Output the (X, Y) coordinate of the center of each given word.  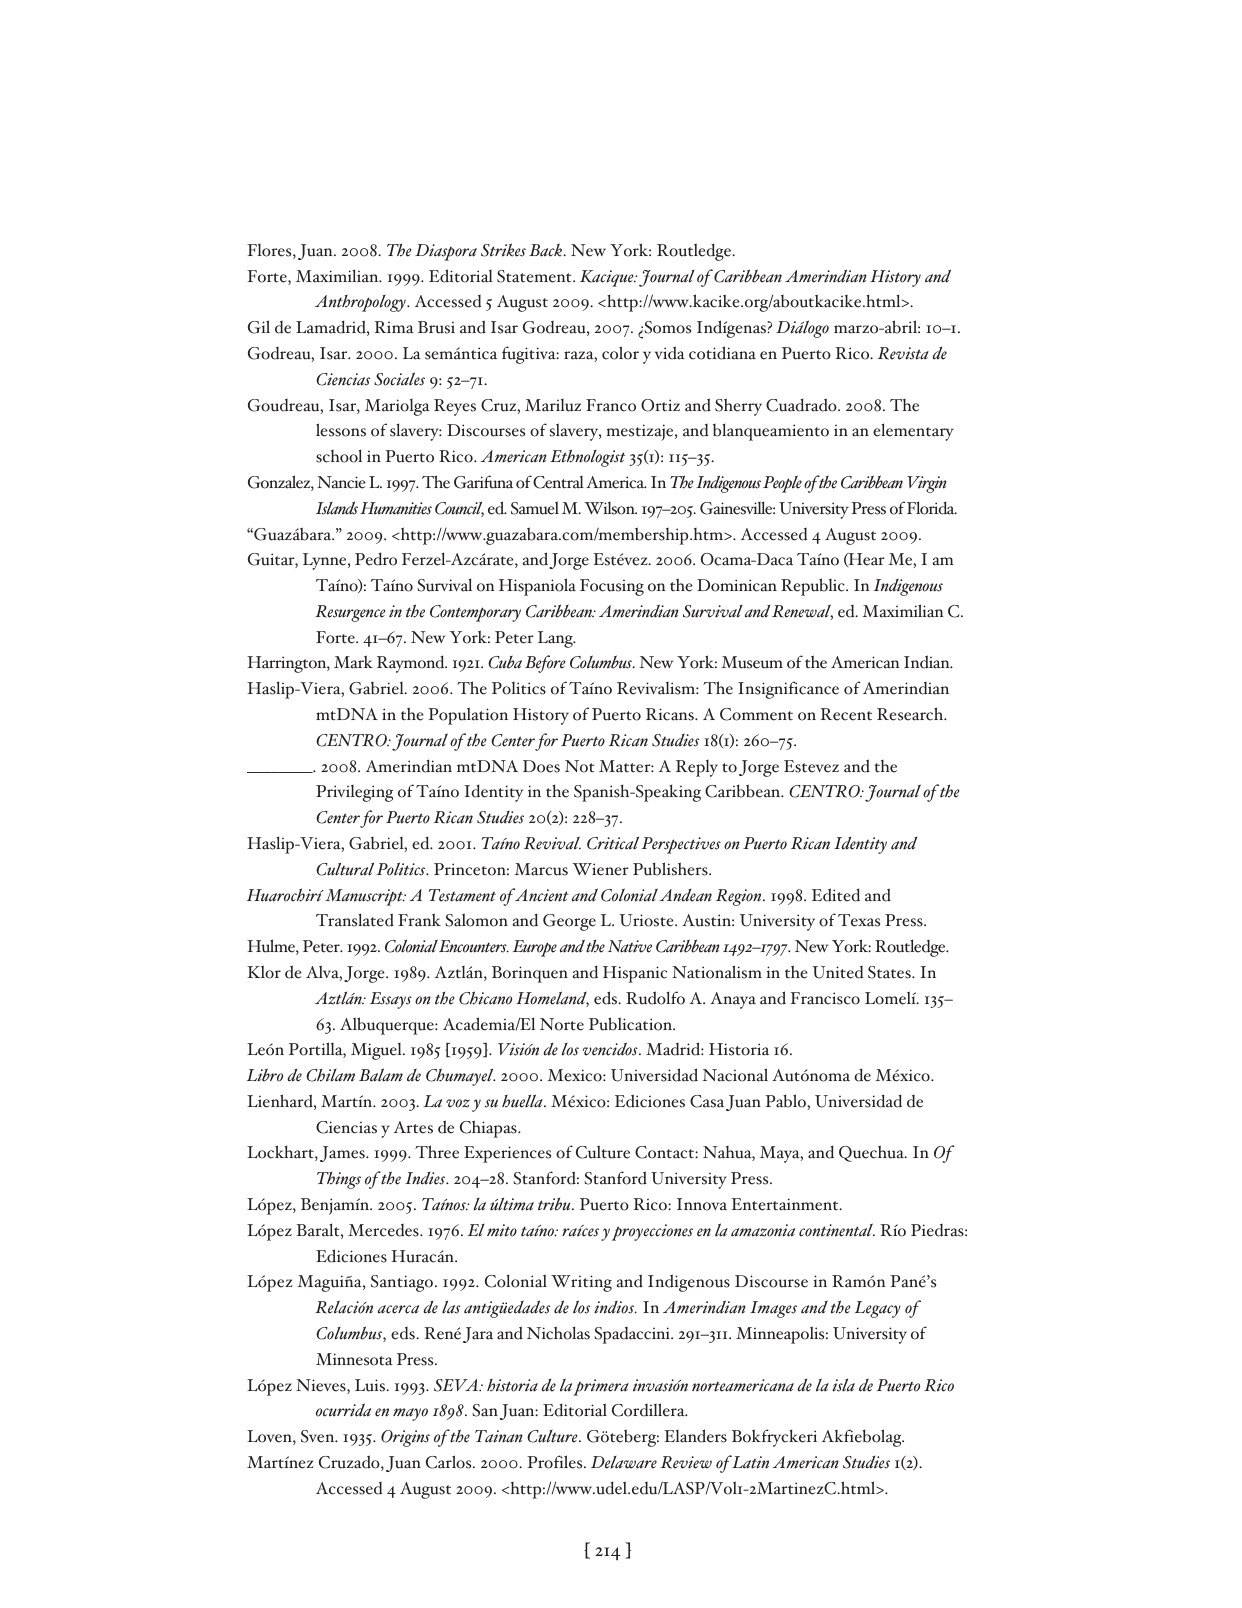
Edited (836, 895)
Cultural (345, 869)
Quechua (872, 1153)
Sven (319, 1436)
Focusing (612, 587)
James (343, 1154)
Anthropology (361, 303)
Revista (903, 353)
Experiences (507, 1154)
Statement (535, 276)
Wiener (600, 869)
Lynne (326, 561)
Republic (814, 587)
